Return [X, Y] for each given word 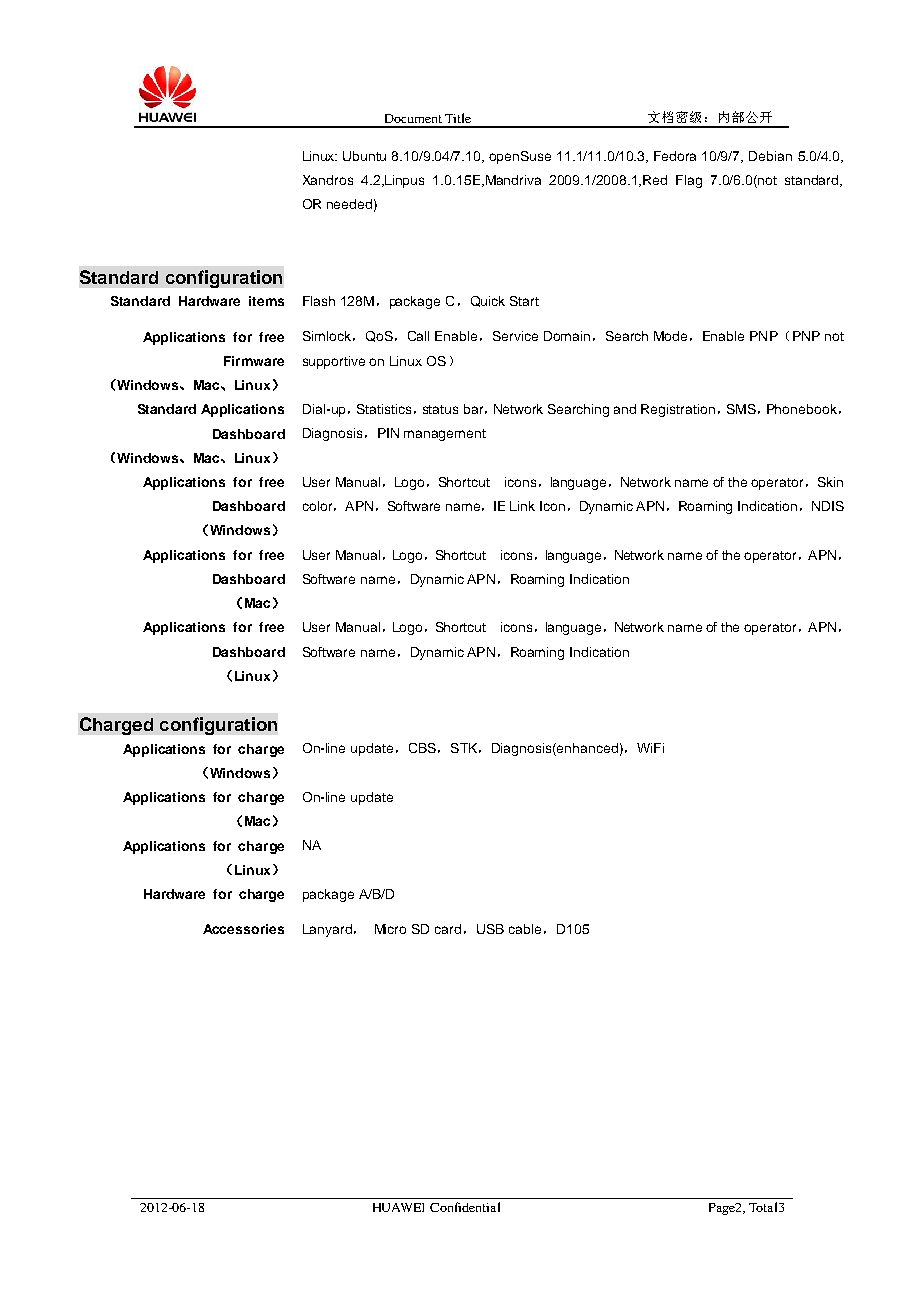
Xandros [328, 180]
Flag [689, 181]
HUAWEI [398, 1207]
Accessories [243, 929]
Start [524, 301]
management [445, 435]
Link [522, 506]
